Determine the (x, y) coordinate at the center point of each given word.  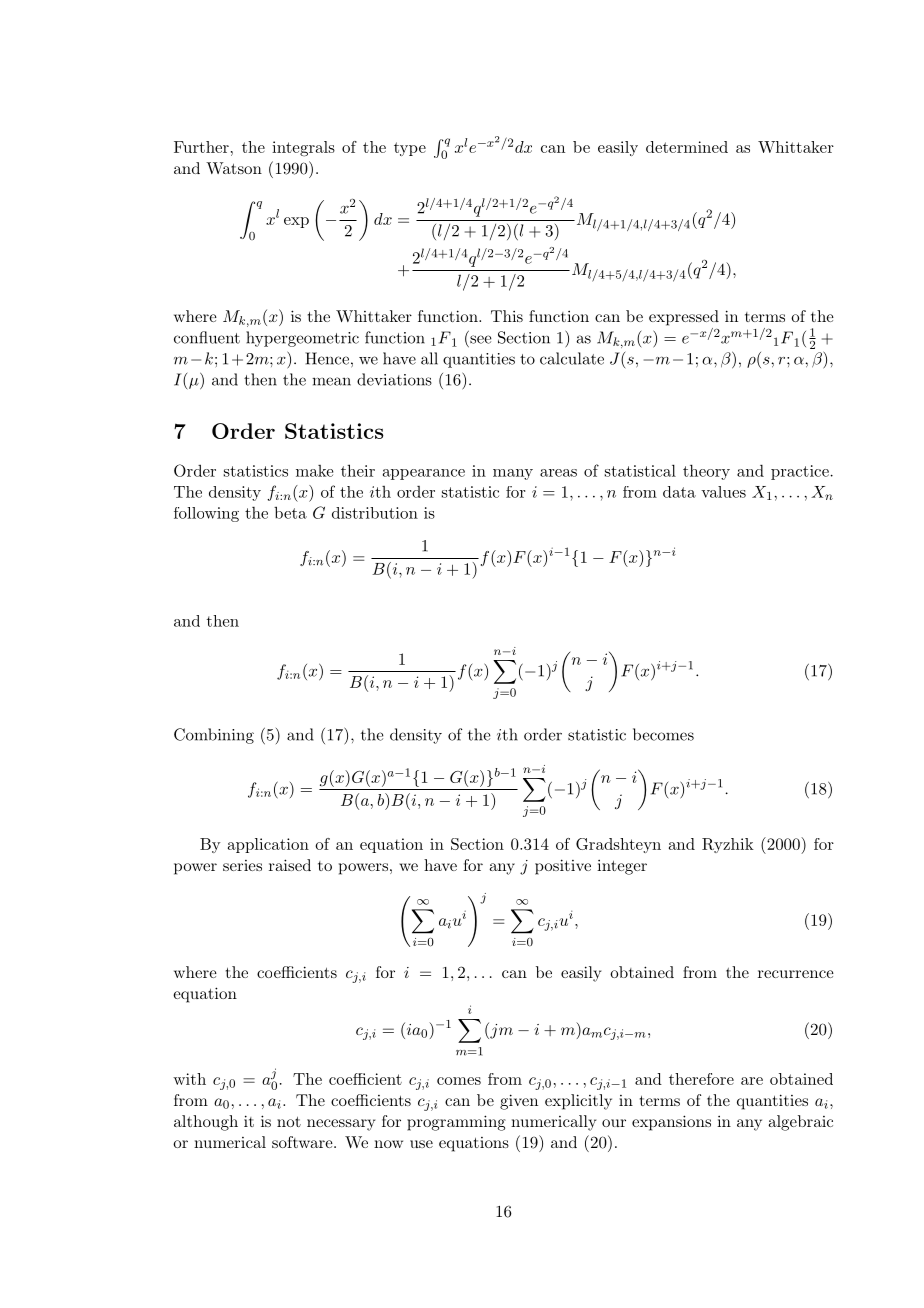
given (519, 1102)
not (289, 1122)
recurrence (796, 974)
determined (687, 147)
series (242, 865)
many (513, 474)
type (410, 149)
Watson (234, 168)
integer (622, 867)
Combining (214, 736)
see (481, 339)
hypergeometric (302, 339)
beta (290, 512)
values (723, 492)
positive (563, 867)
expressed (684, 318)
